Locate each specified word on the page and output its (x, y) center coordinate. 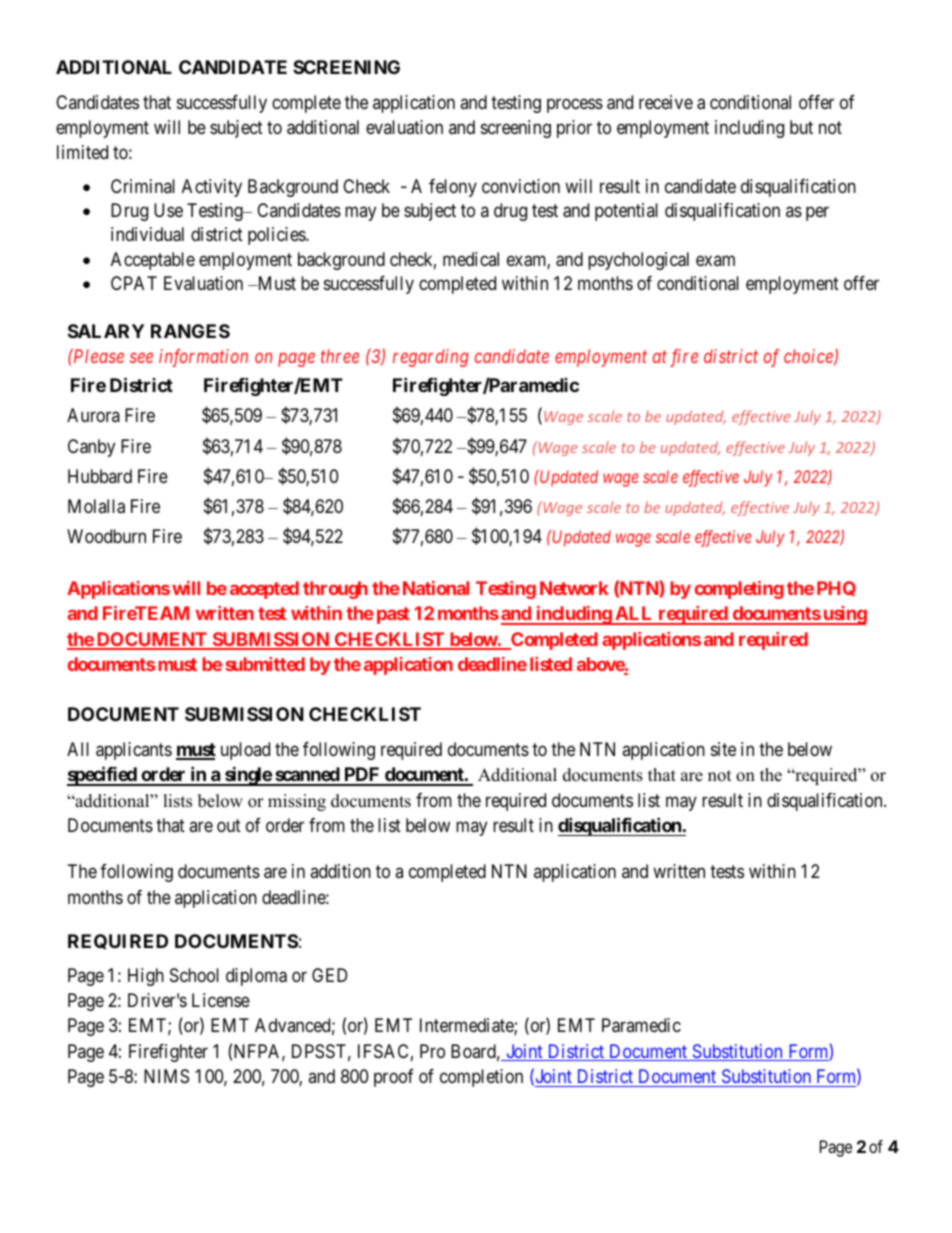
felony (453, 188)
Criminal (143, 186)
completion (481, 1078)
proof (394, 1078)
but (801, 127)
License (221, 1000)
